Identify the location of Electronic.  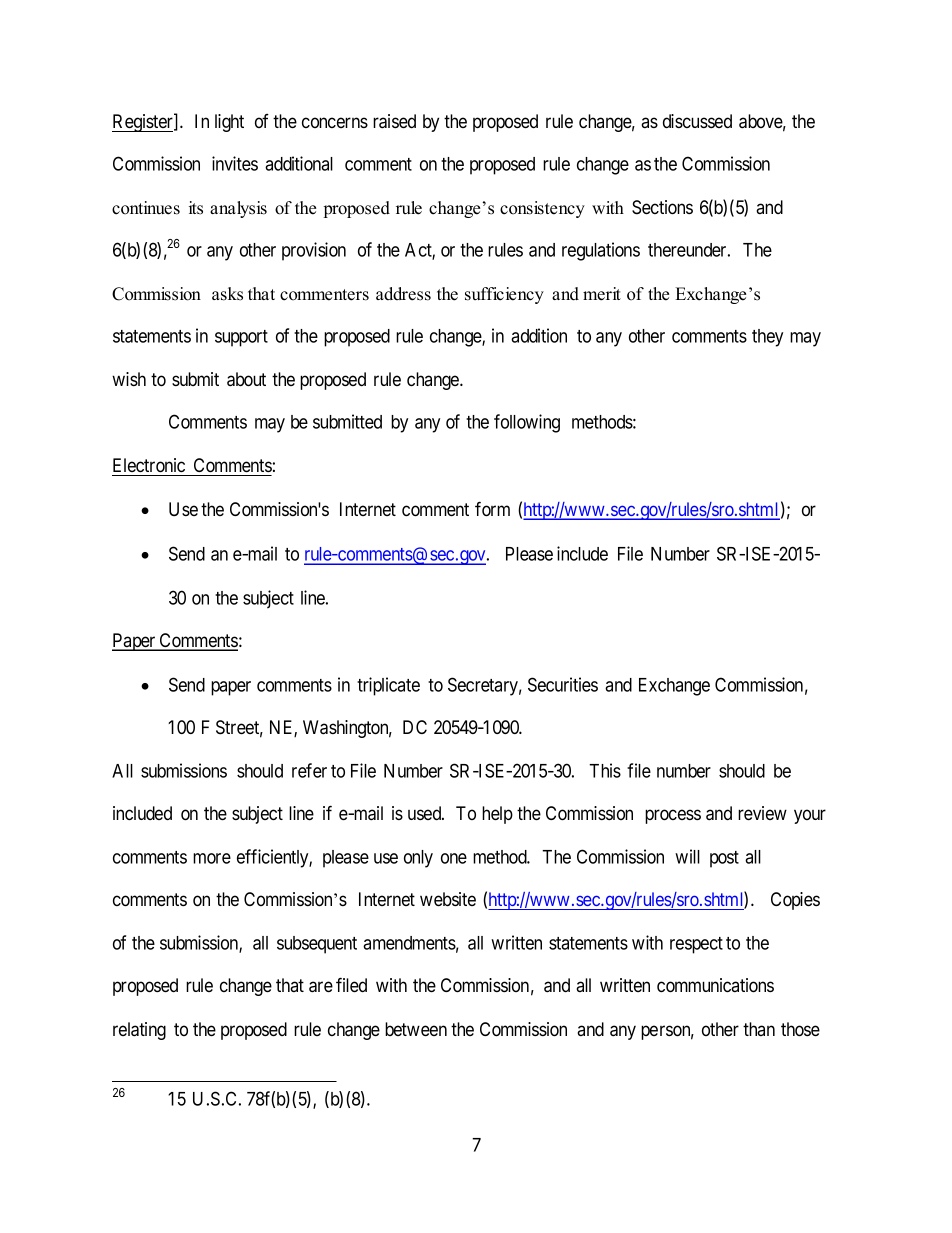
(149, 465).
